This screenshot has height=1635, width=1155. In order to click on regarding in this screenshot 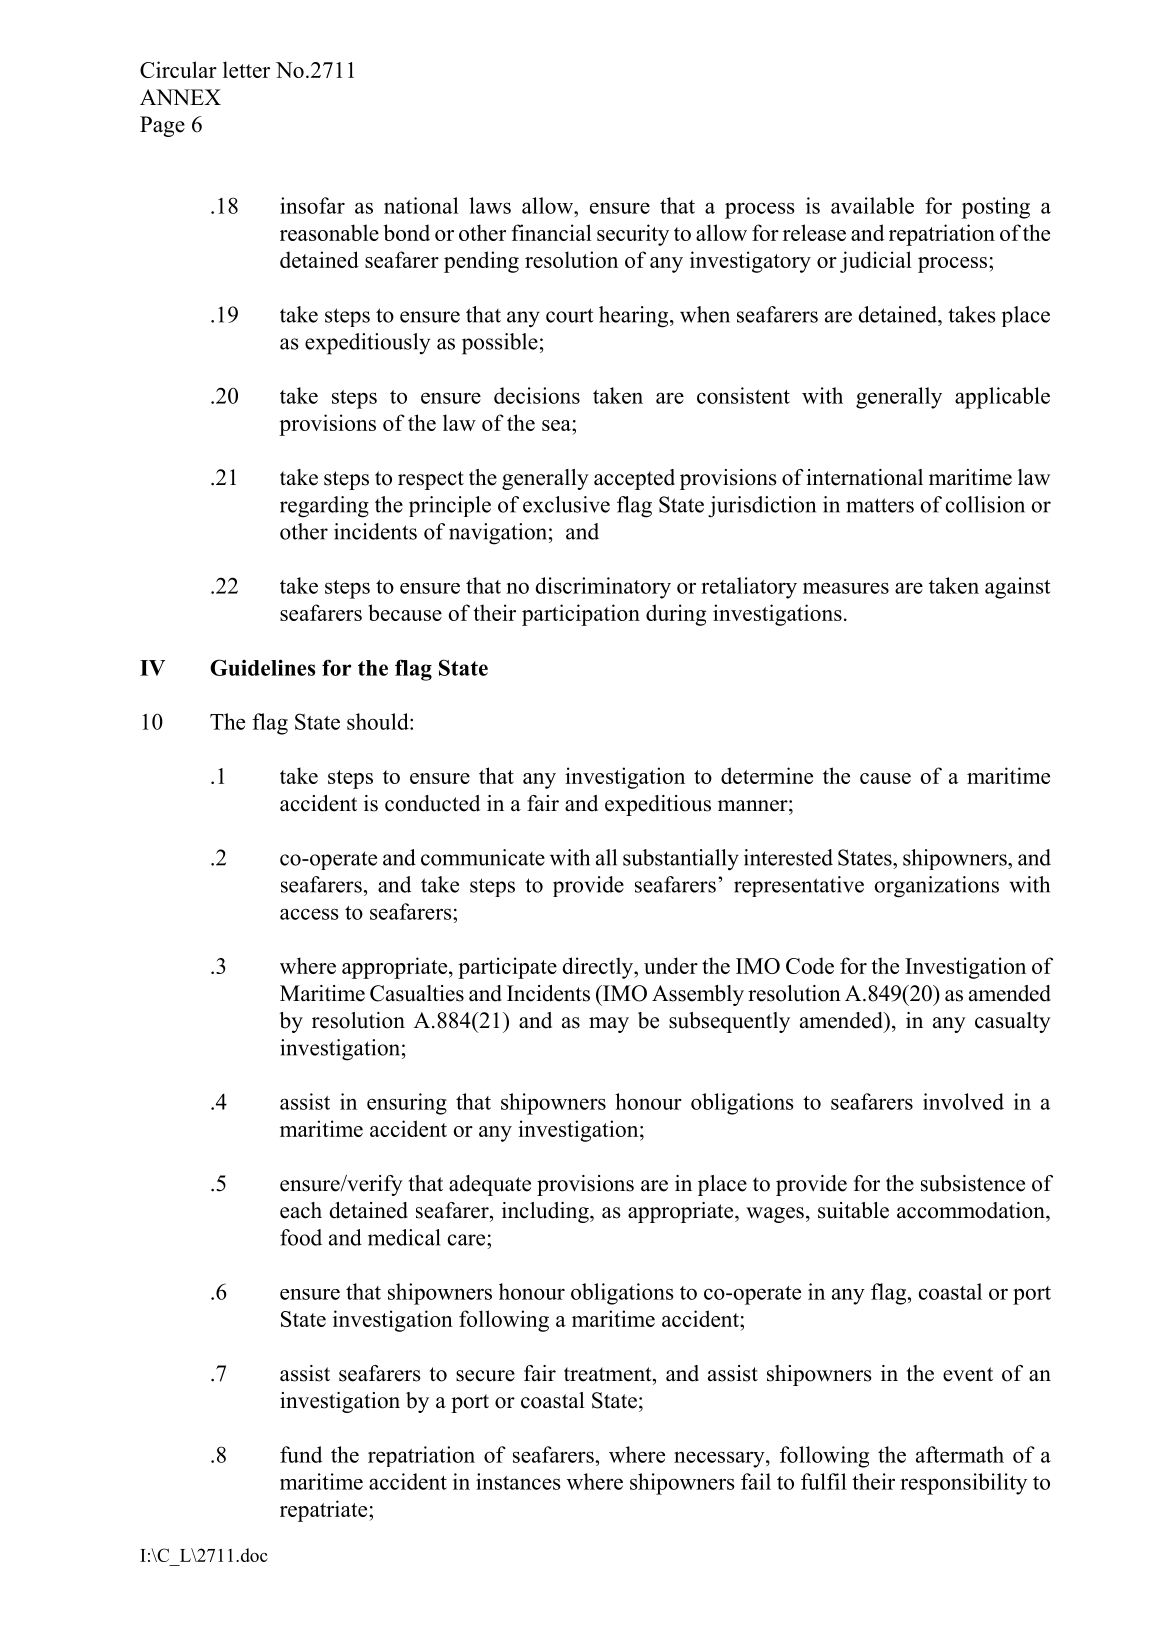, I will do `click(324, 507)`.
